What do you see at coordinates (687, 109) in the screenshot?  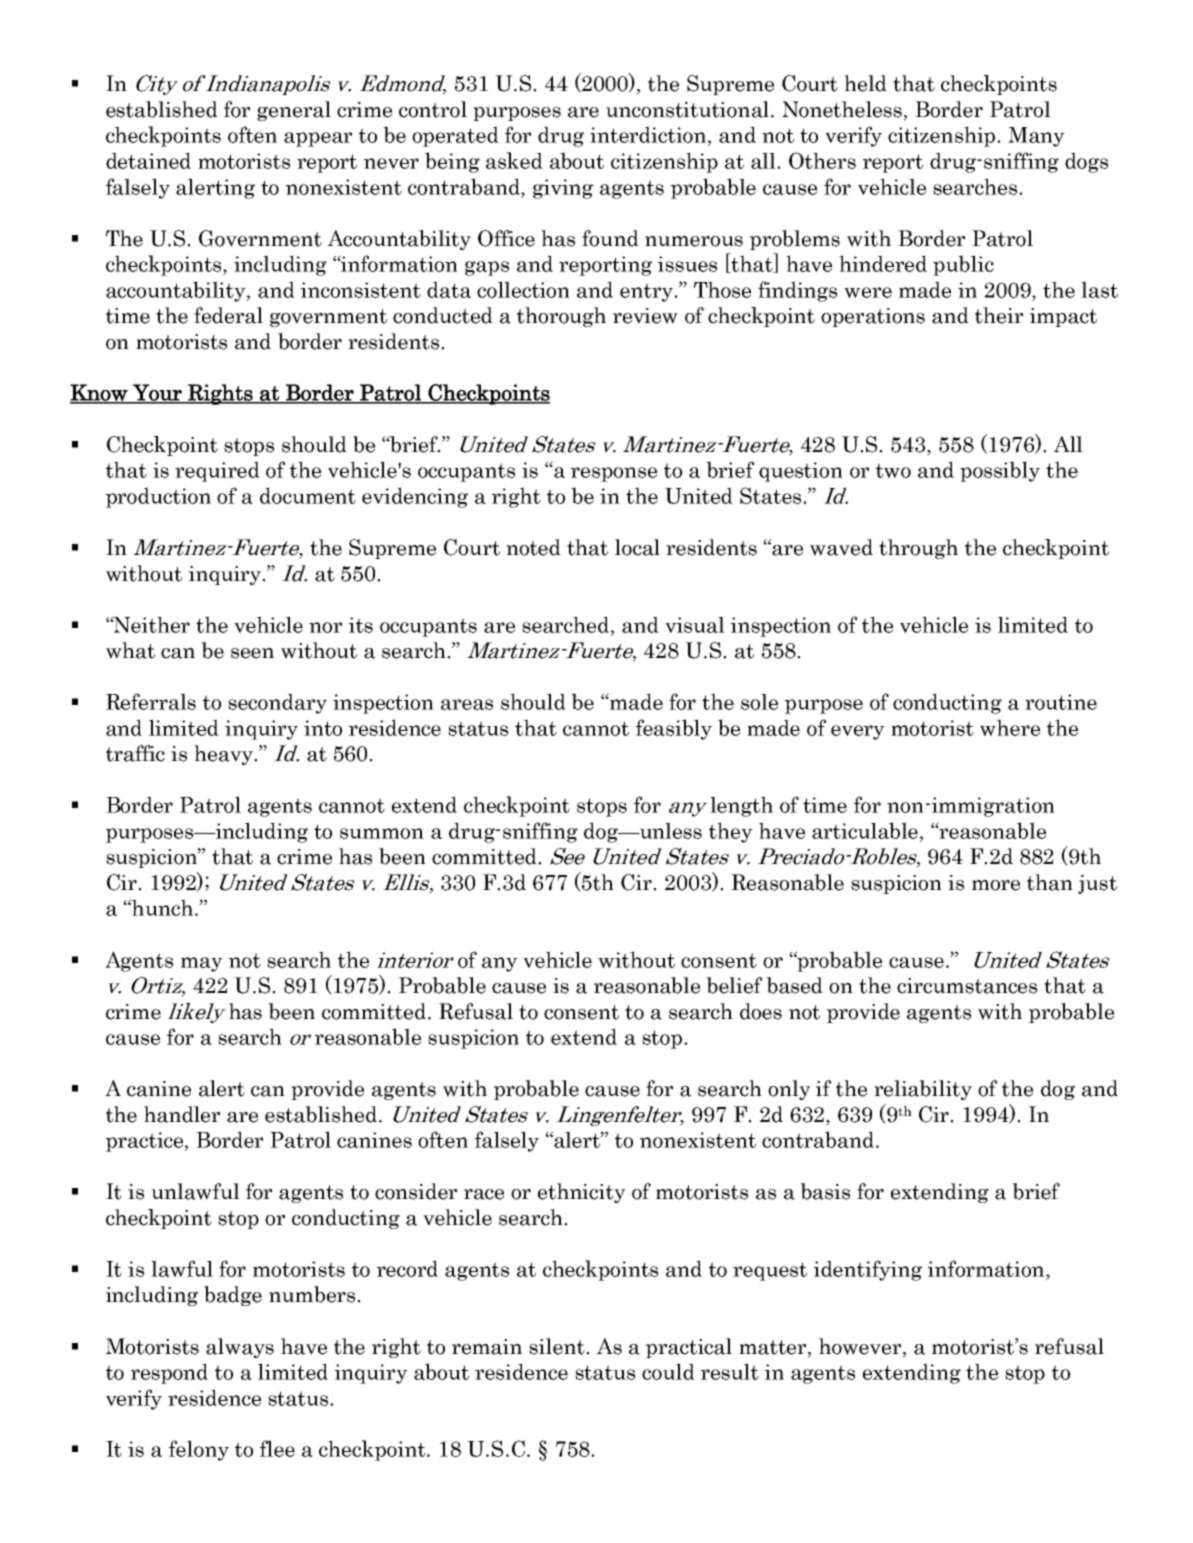 I see `unconstitutional` at bounding box center [687, 109].
